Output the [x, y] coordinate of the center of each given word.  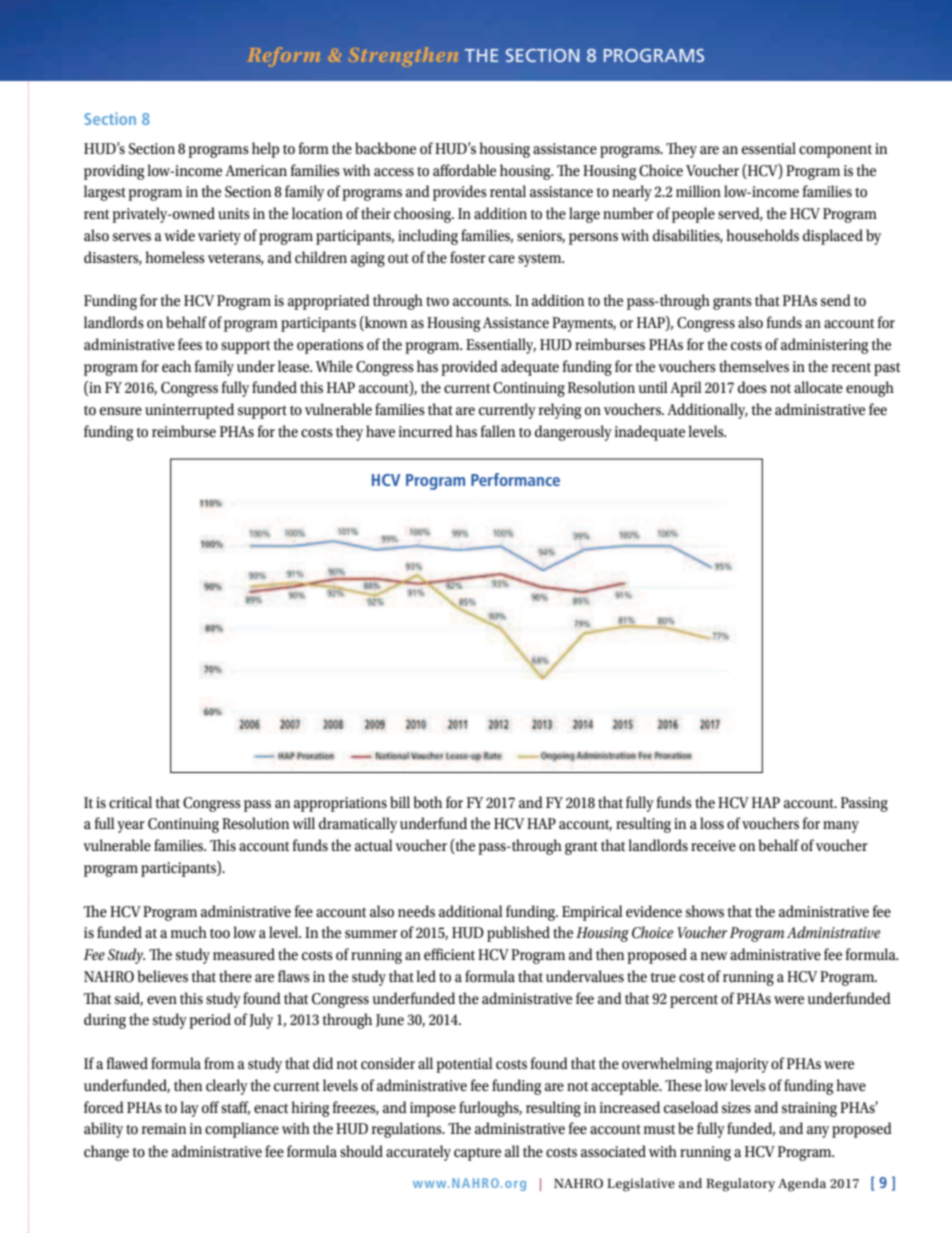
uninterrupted [189, 411]
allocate [818, 387]
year [131, 827]
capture [477, 1154]
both [428, 802]
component [835, 151]
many [841, 827]
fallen [498, 431]
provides [460, 193]
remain [164, 1128]
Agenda [802, 1185]
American [256, 170]
